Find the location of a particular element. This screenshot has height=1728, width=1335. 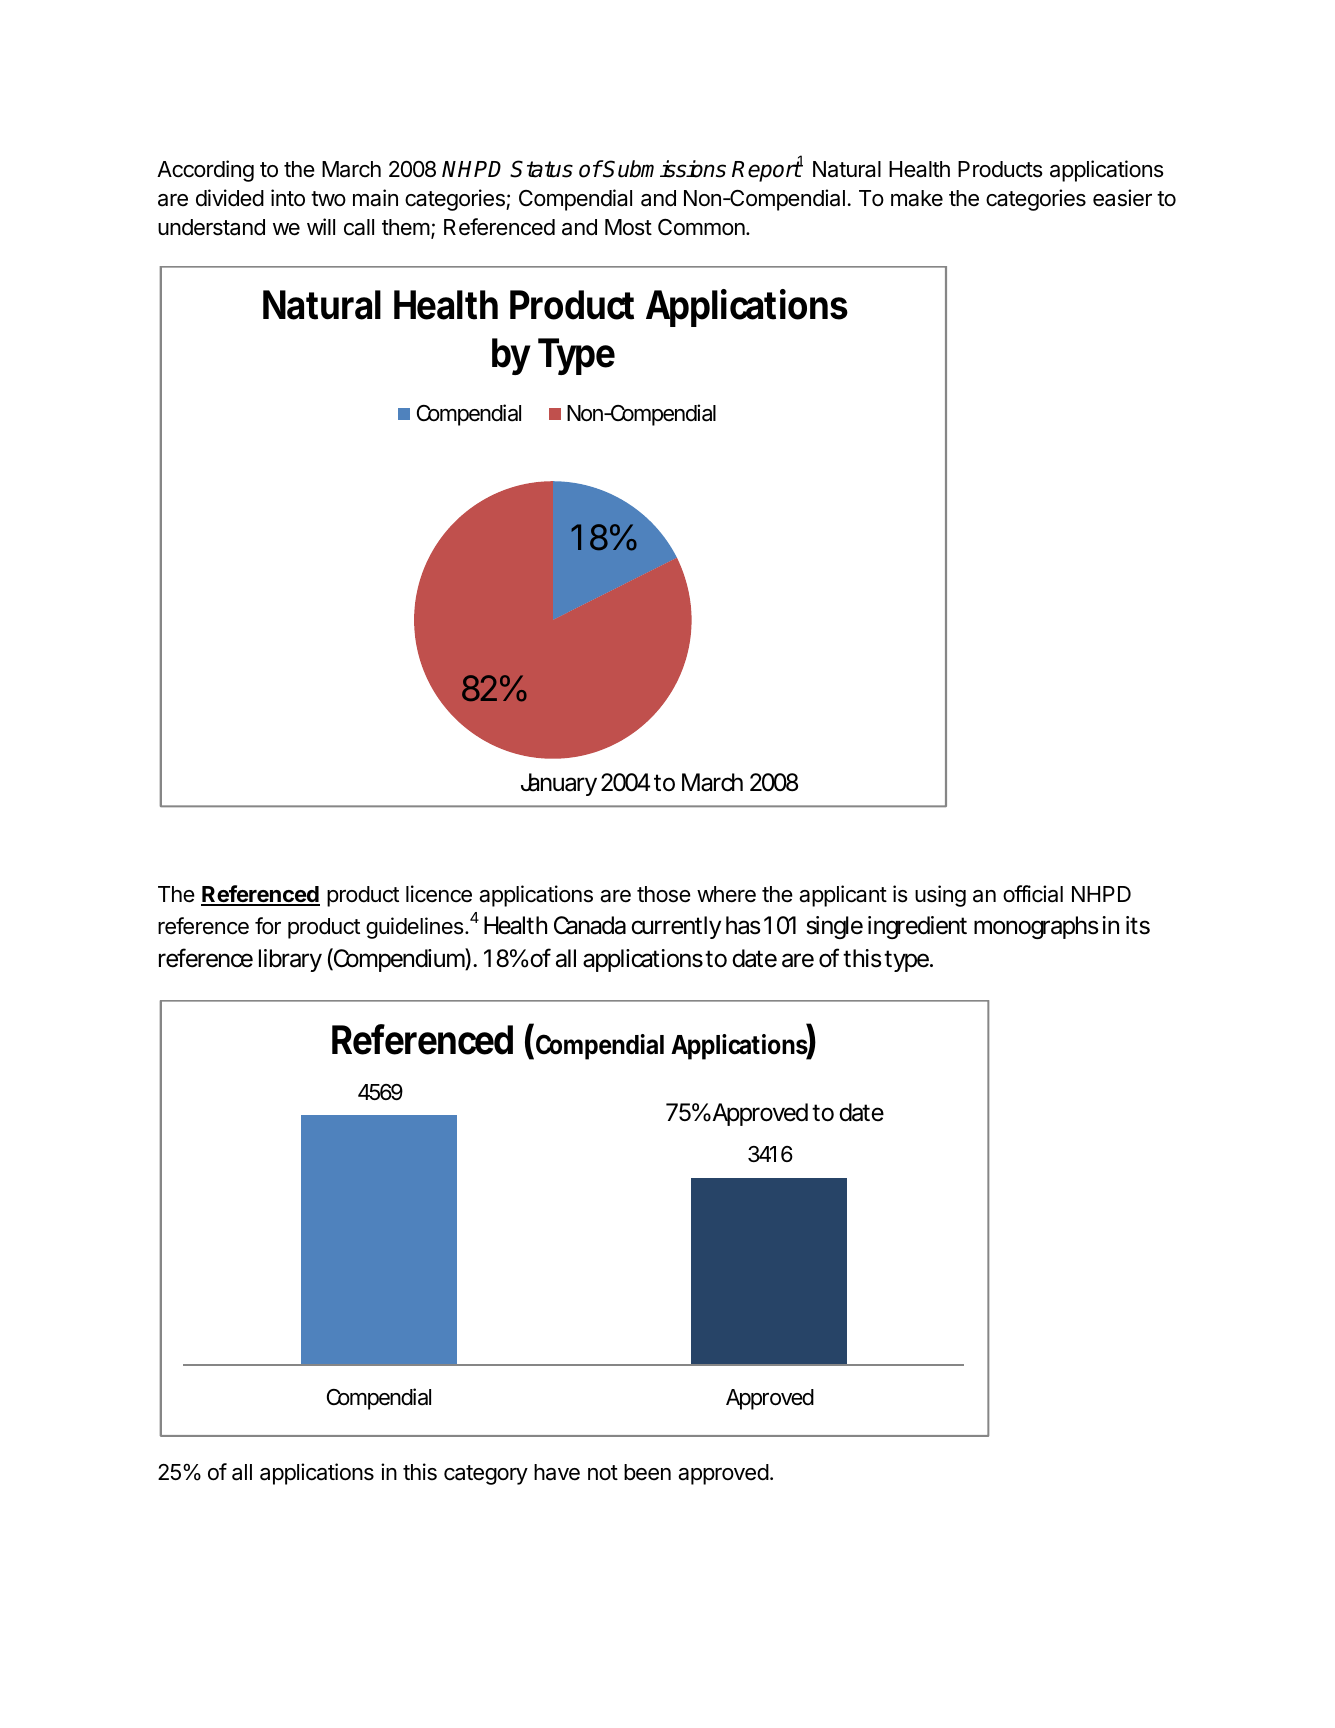

Common is located at coordinates (702, 227).
